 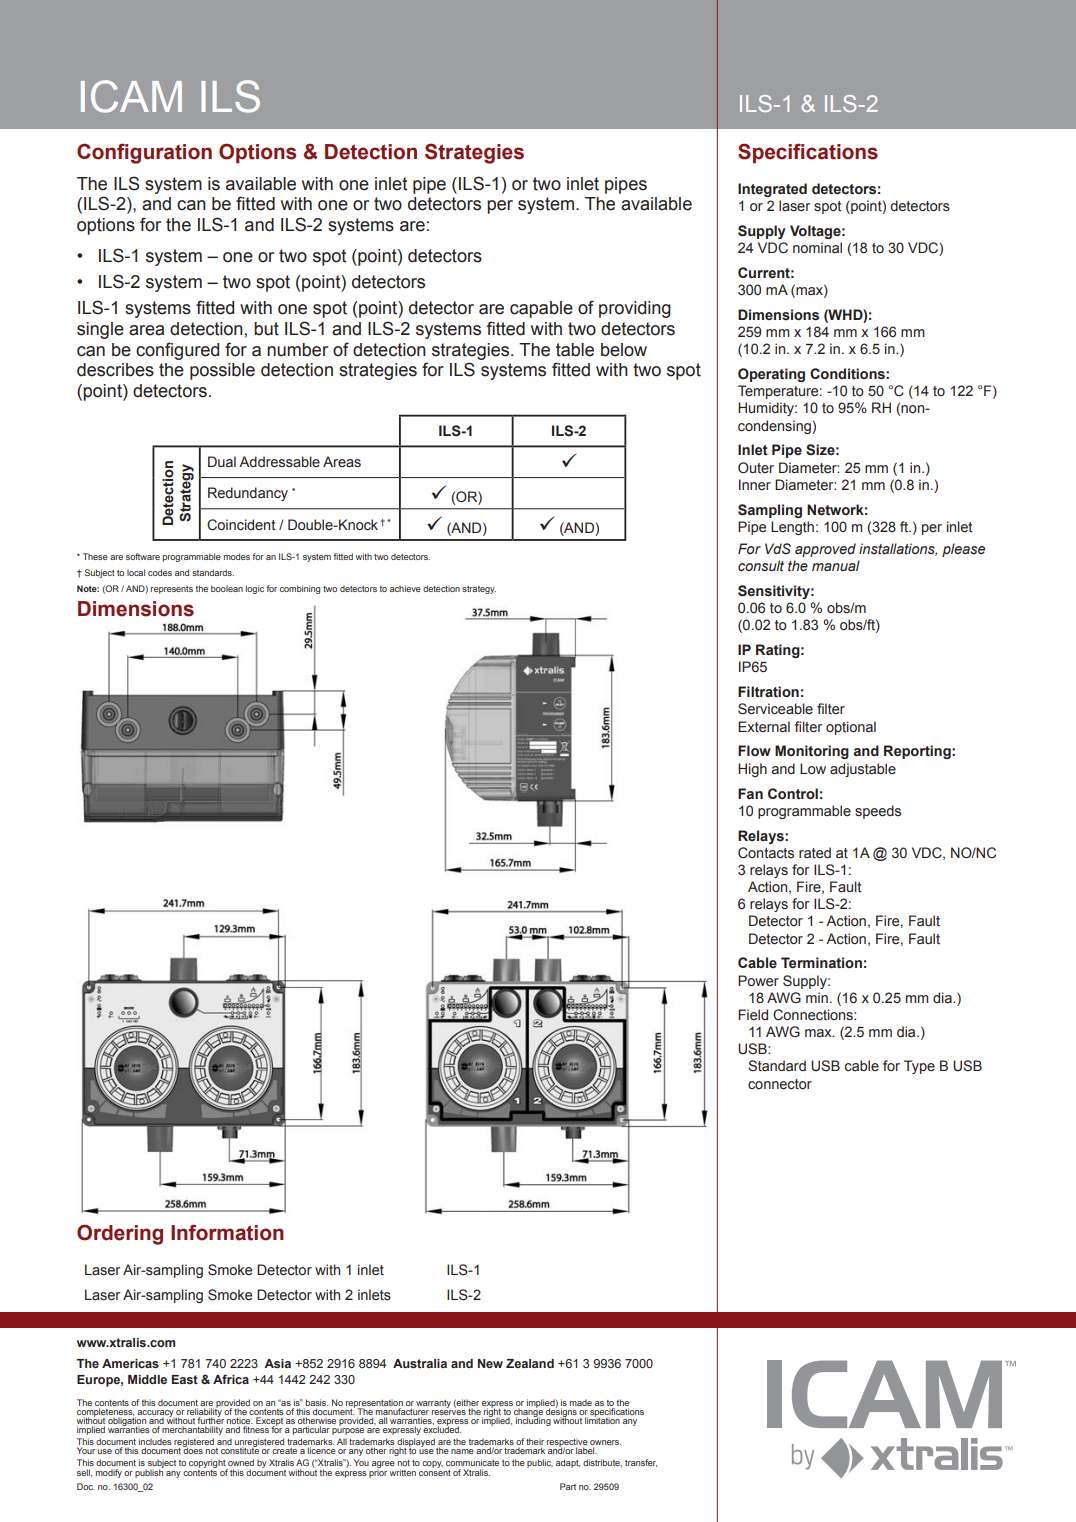 What do you see at coordinates (535, 1443) in the page?
I see `their` at bounding box center [535, 1443].
